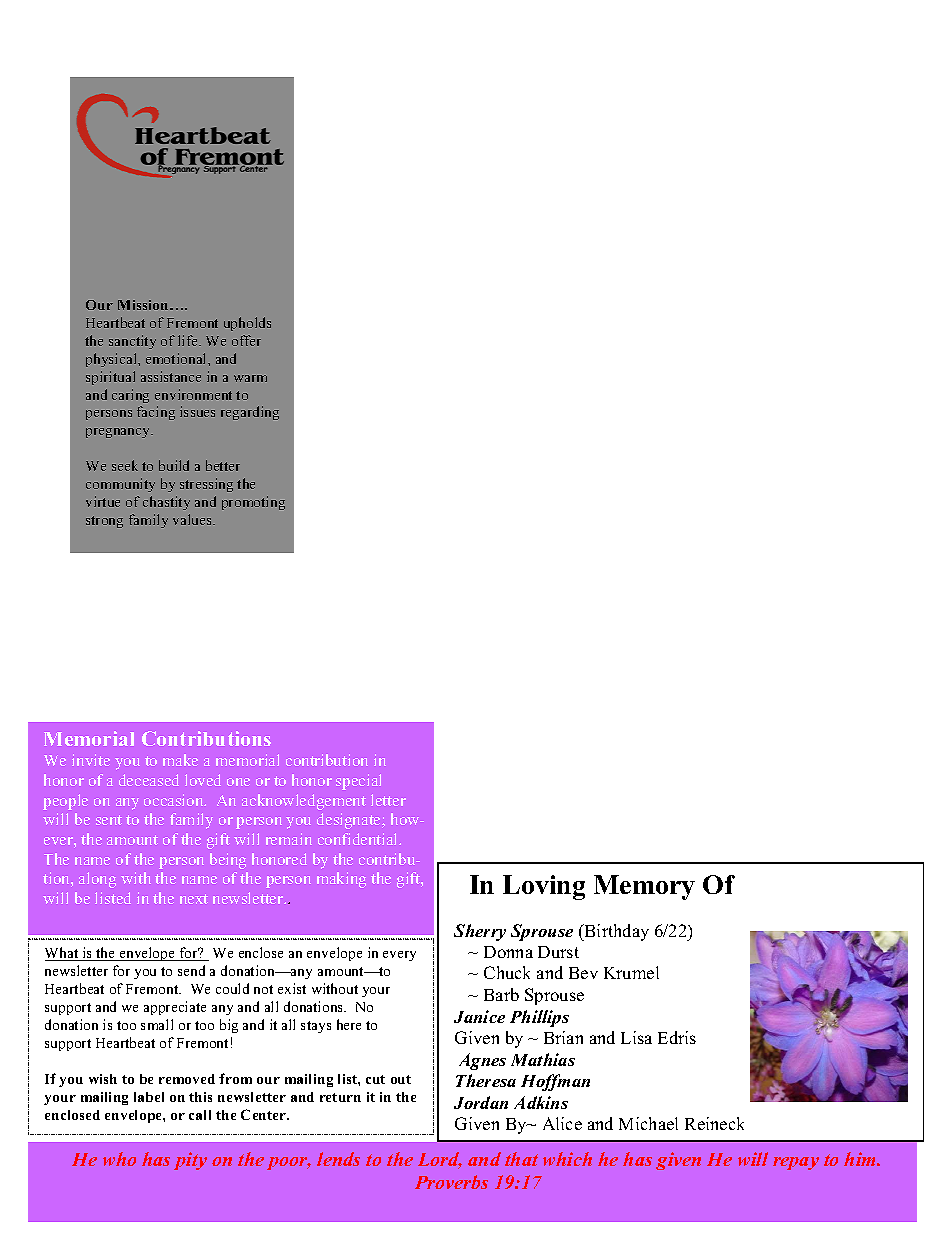  Describe the element at coordinates (247, 324) in the image. I see `upholds` at that location.
